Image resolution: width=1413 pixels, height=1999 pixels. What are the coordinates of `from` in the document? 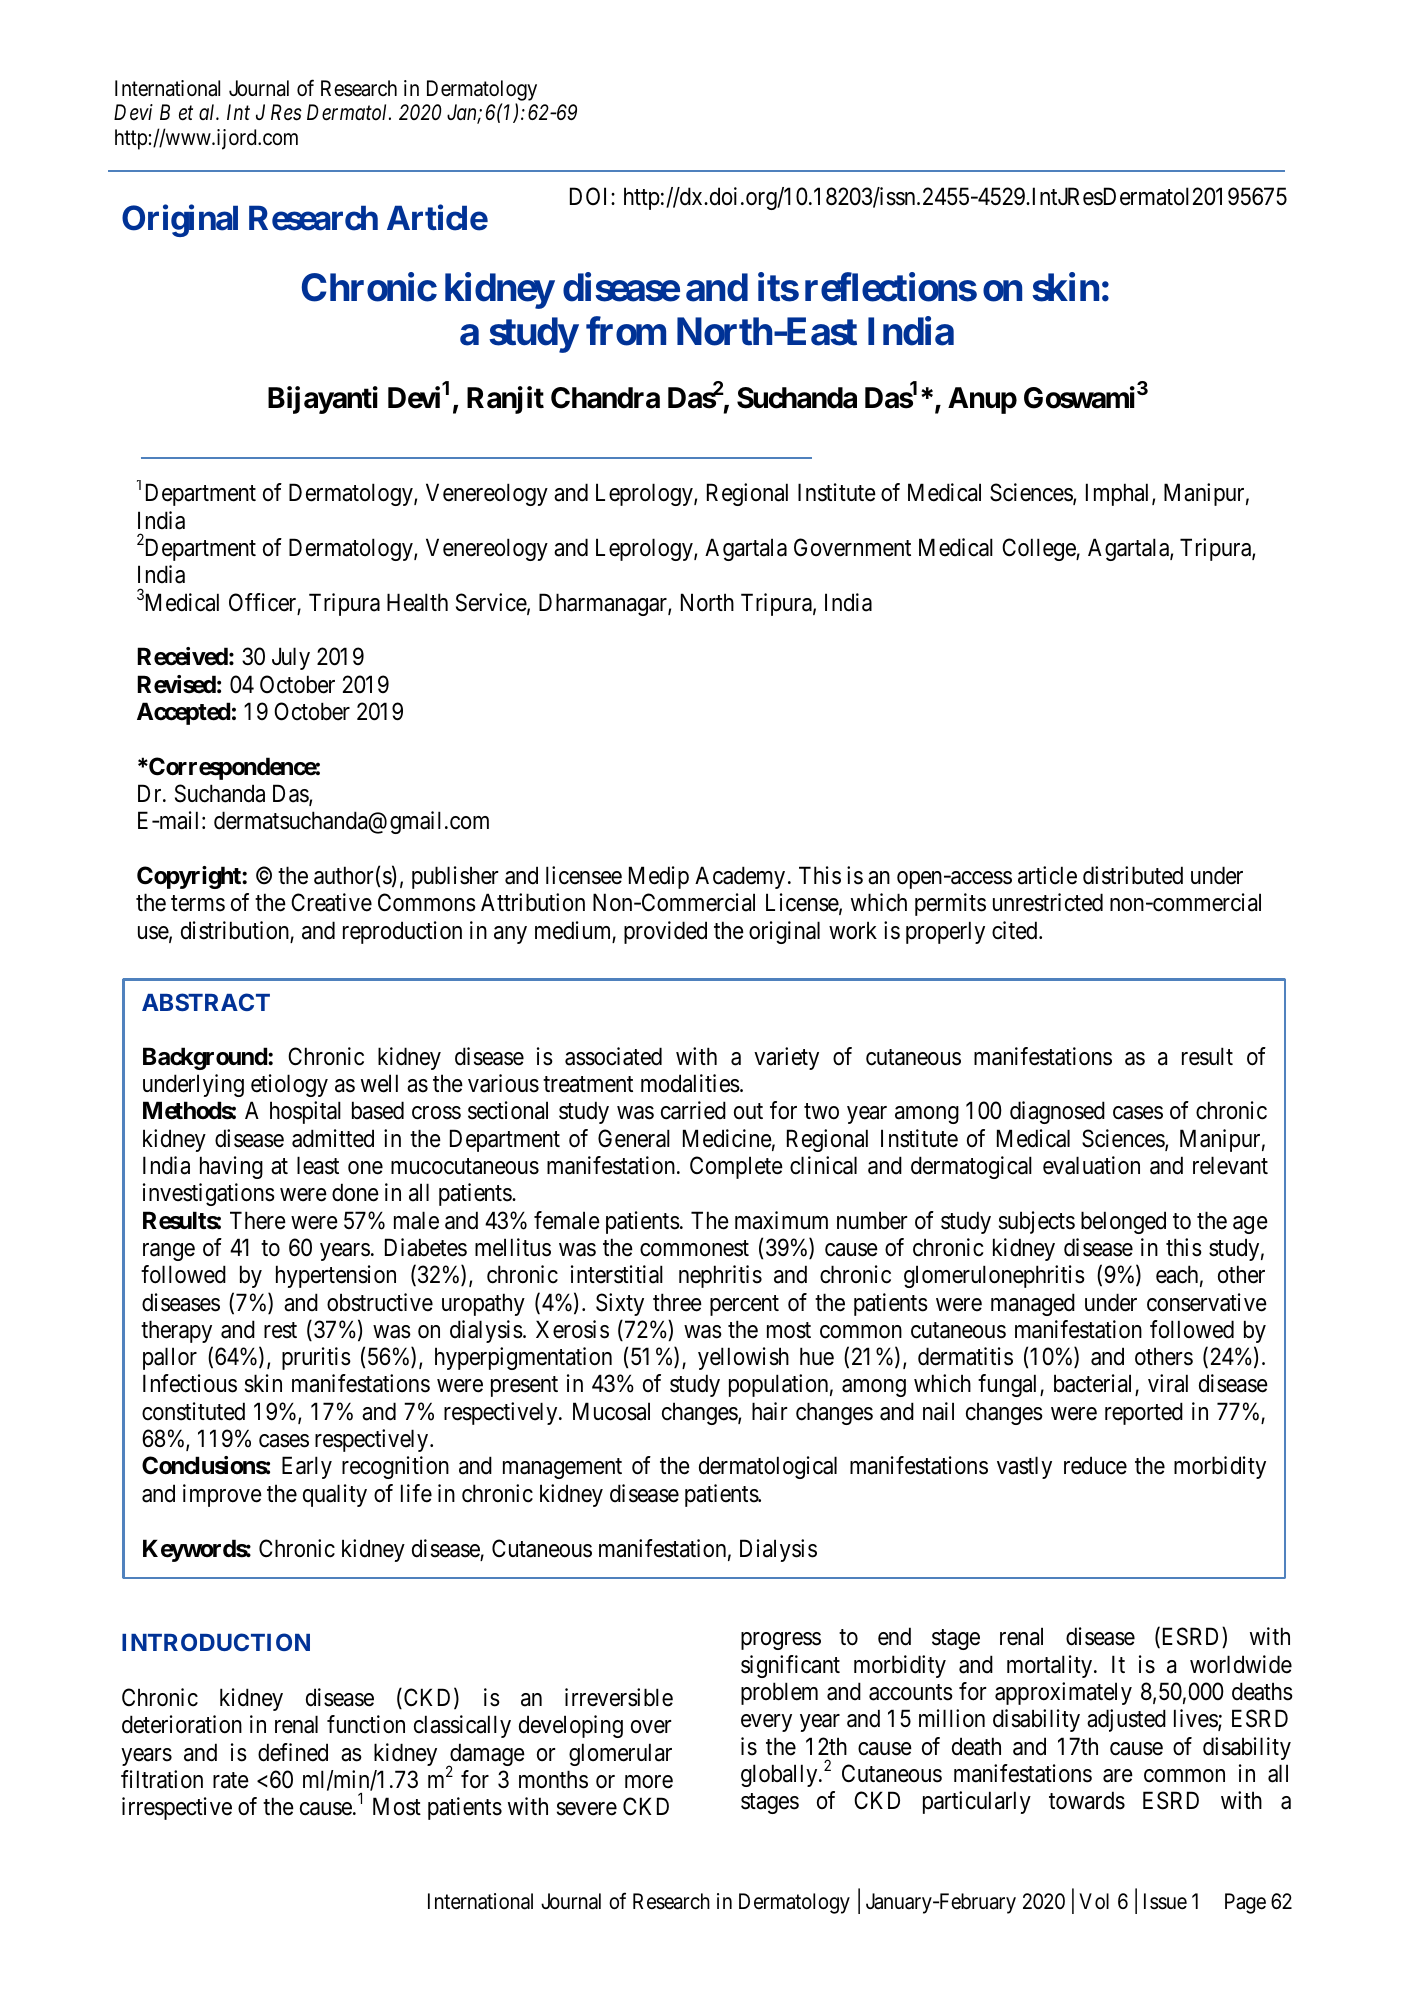 It's located at (626, 331).
